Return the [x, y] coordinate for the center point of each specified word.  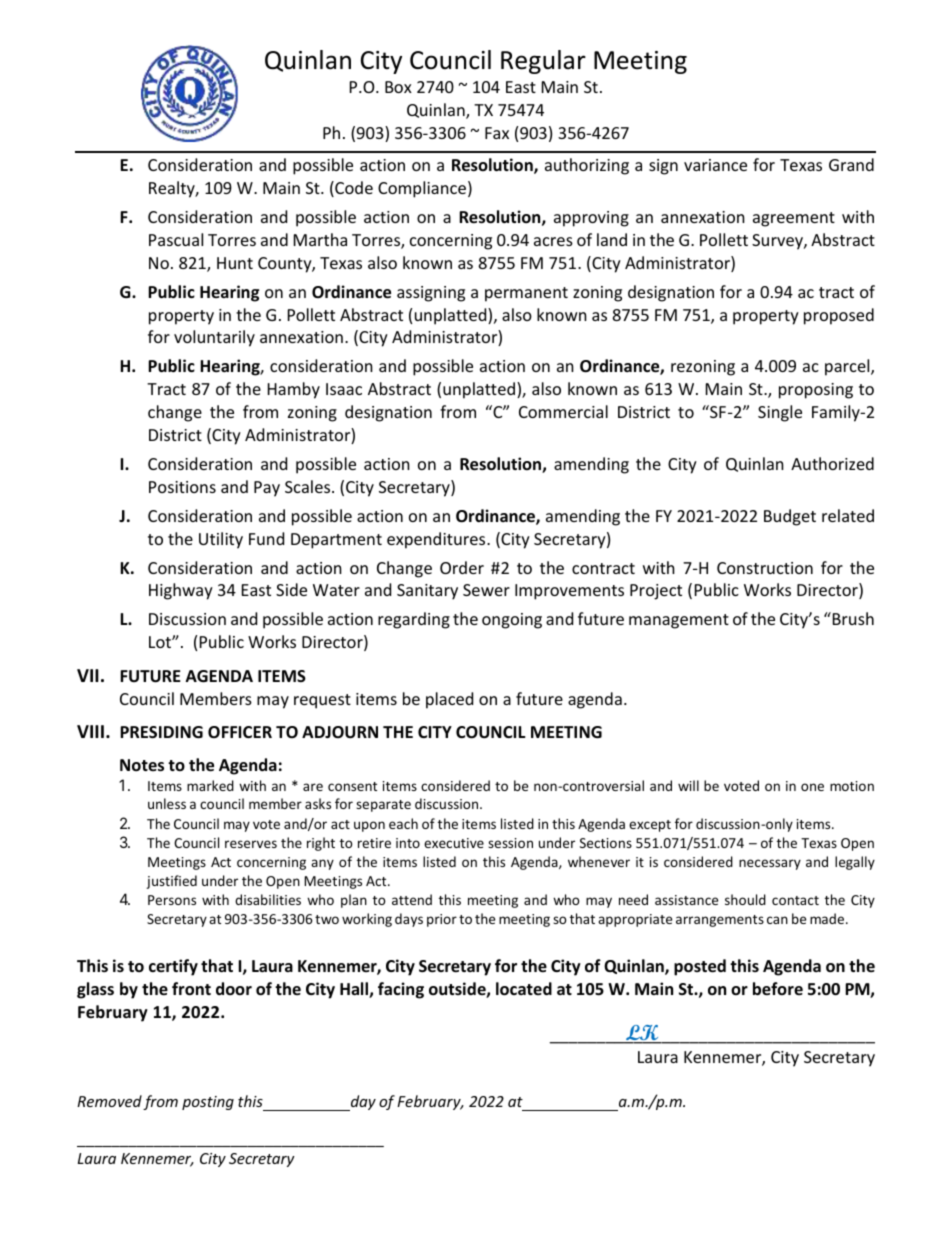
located [524, 989]
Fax [497, 133]
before [778, 989]
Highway [181, 591]
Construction [765, 568]
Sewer [486, 590]
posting [208, 1103]
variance [715, 165]
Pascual [176, 239]
